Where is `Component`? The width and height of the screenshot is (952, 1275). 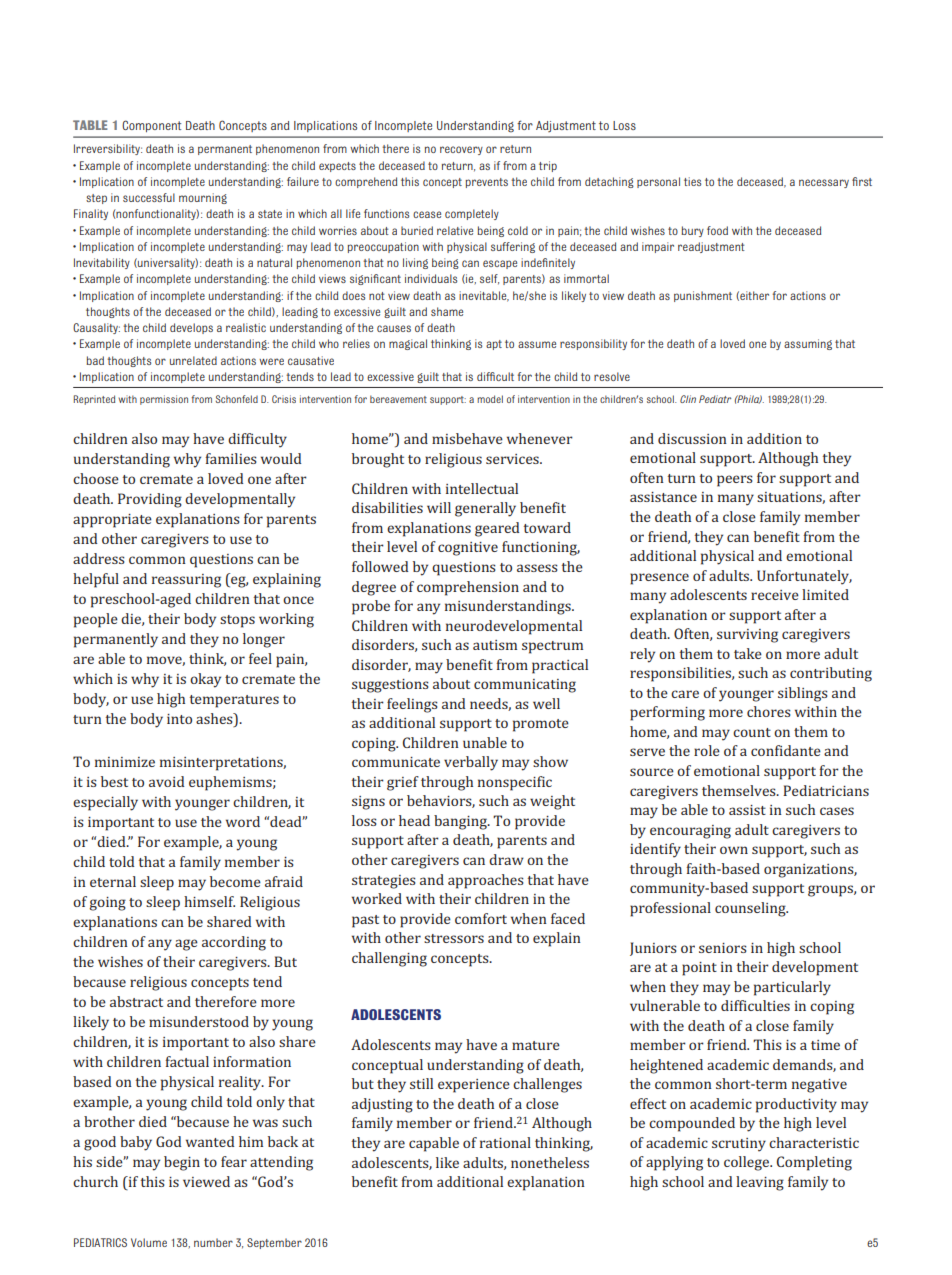 Component is located at coordinates (151, 126).
